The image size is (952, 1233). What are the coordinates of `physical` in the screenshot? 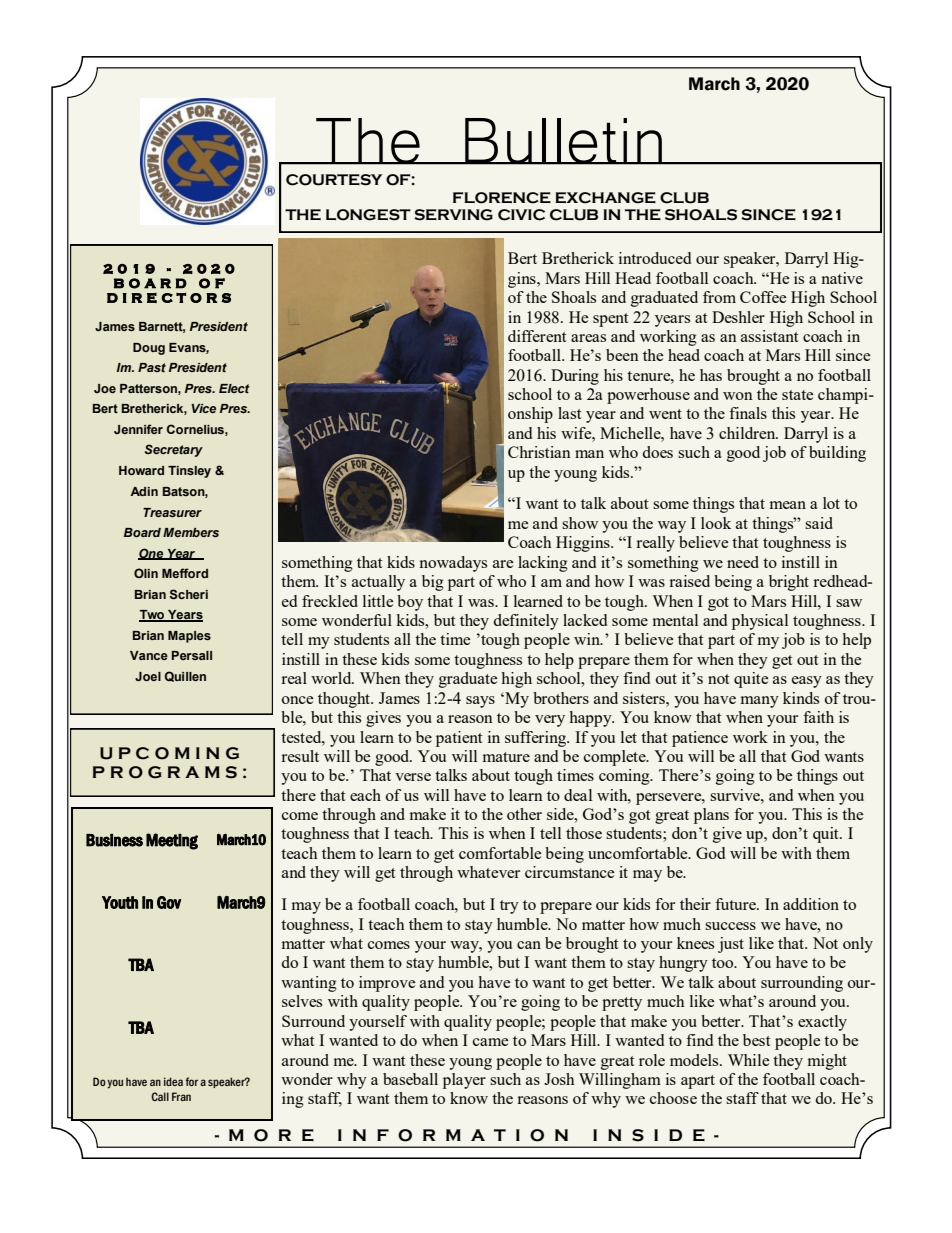 It's located at (760, 622).
